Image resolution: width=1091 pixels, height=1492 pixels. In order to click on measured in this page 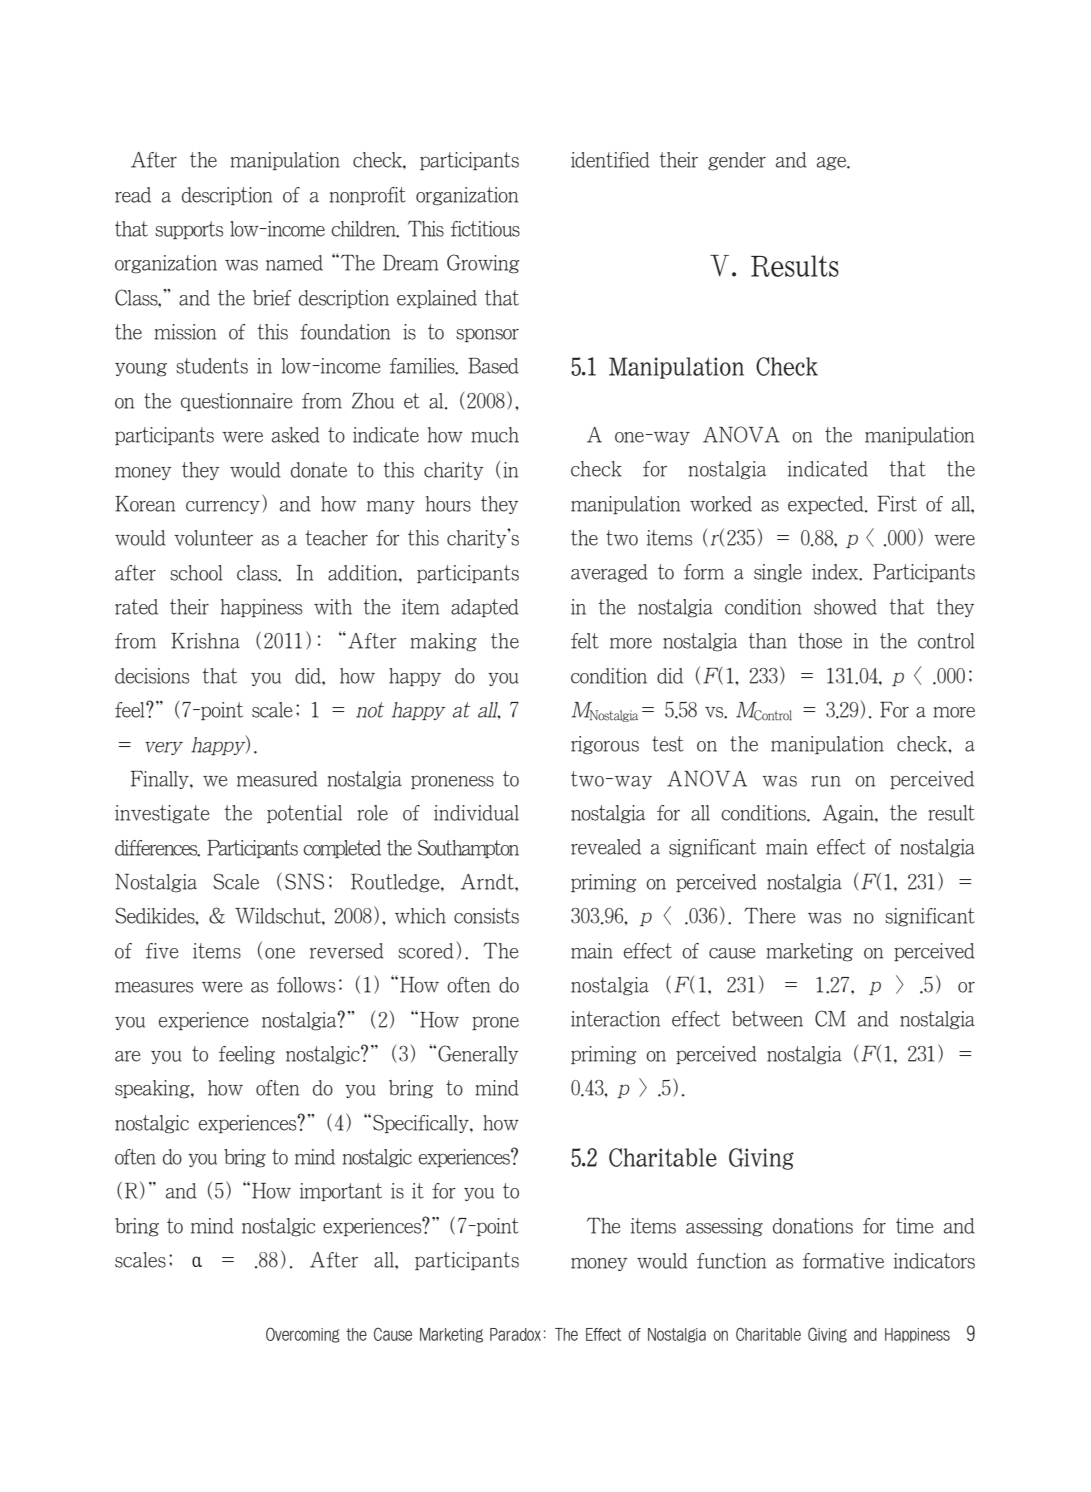, I will do `click(277, 779)`.
